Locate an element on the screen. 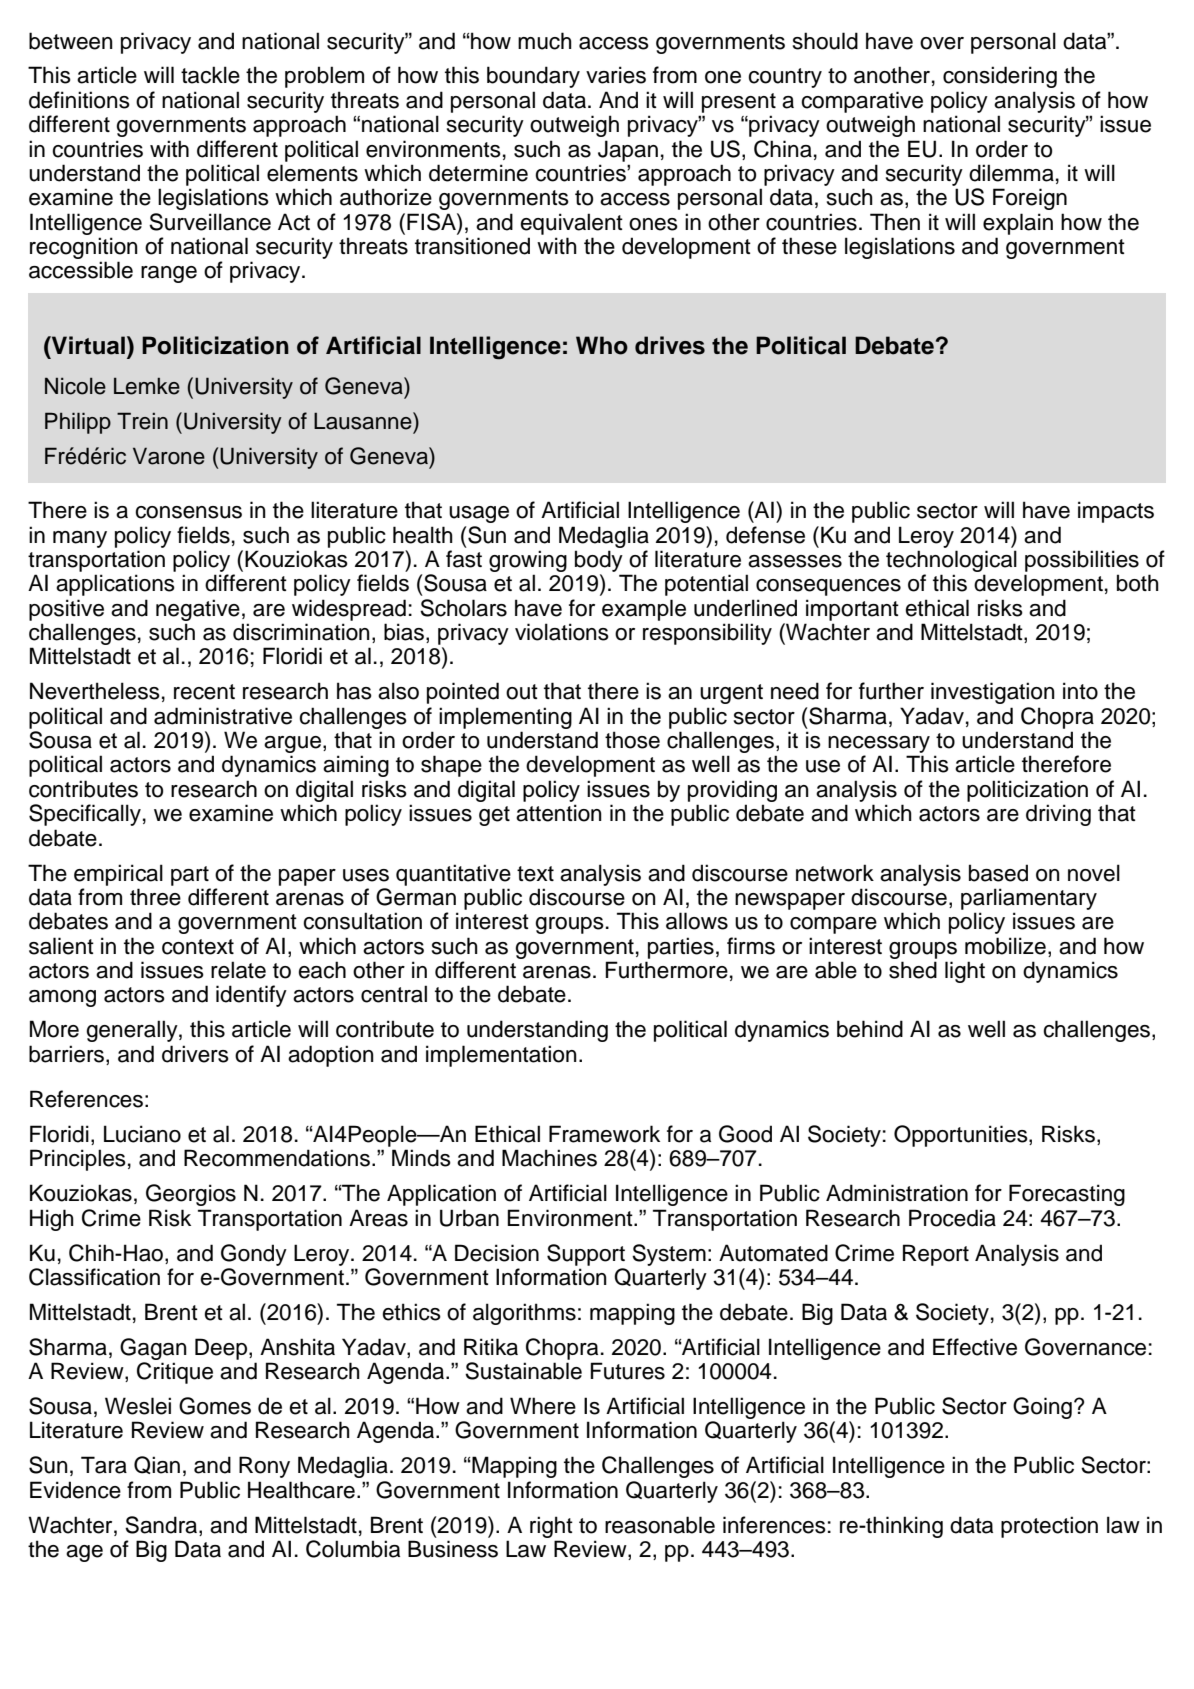 This screenshot has width=1194, height=1689. right is located at coordinates (551, 1527).
